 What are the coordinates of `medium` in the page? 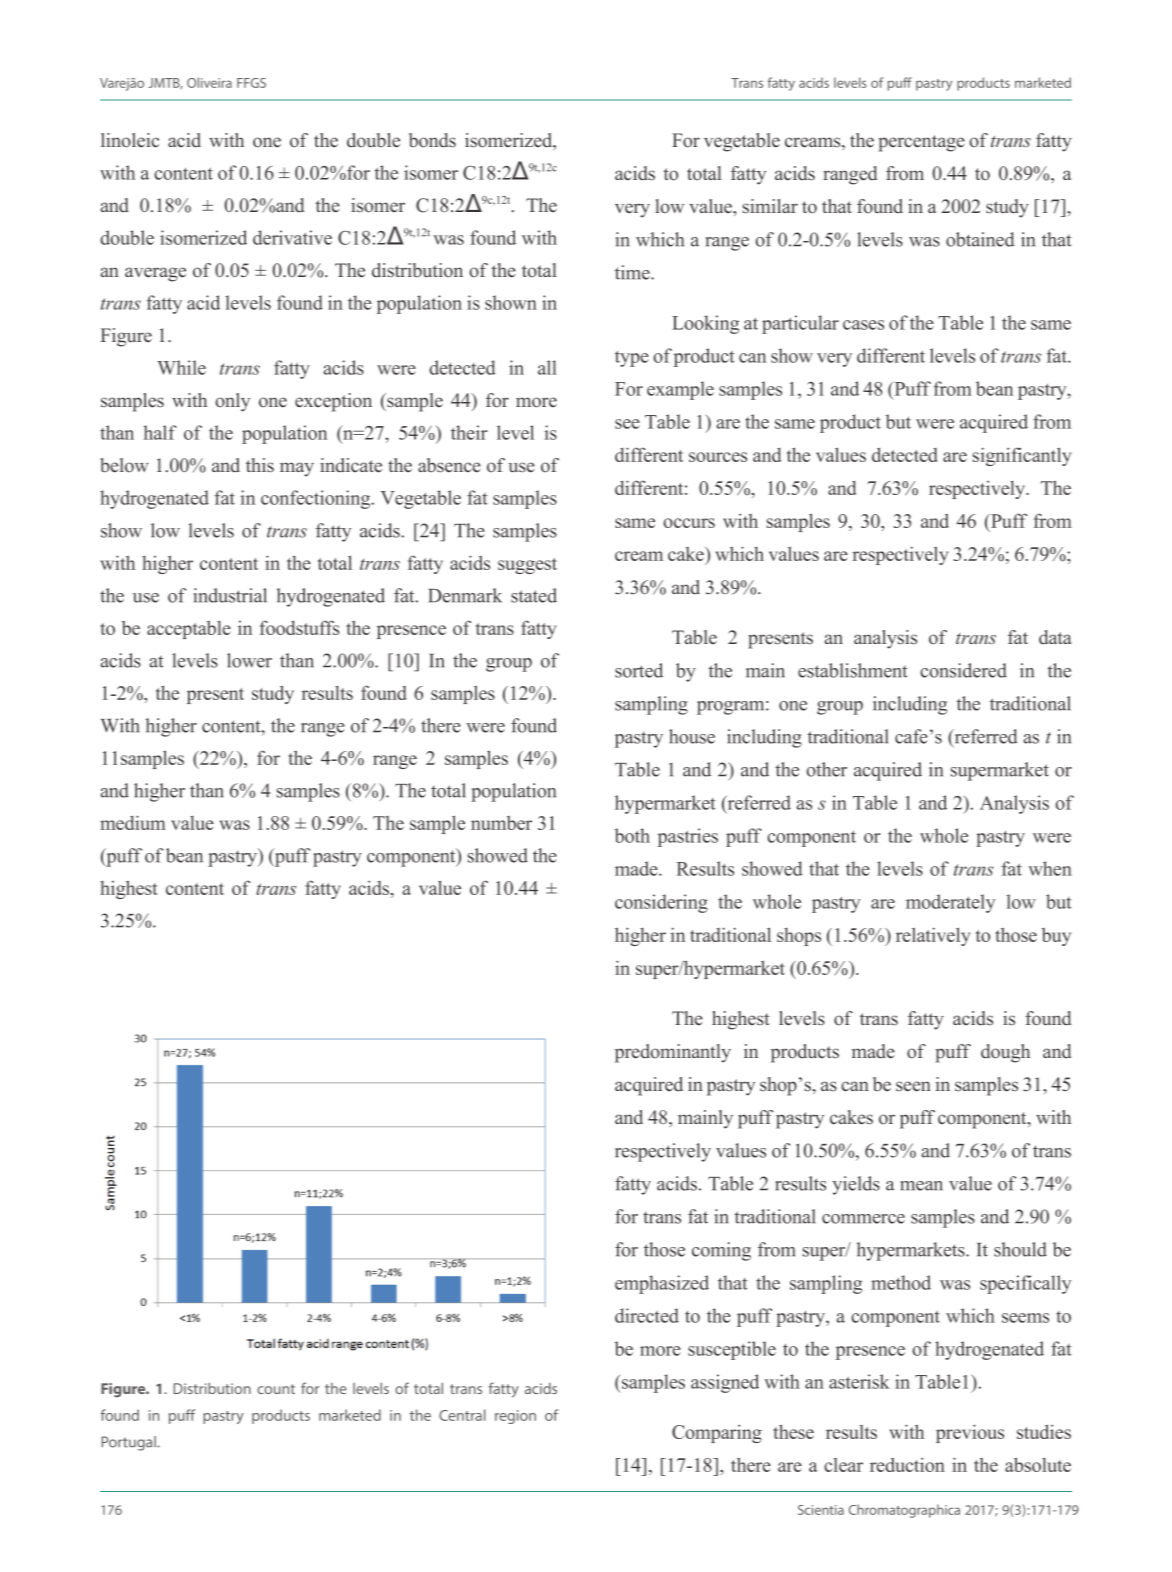 It's located at (133, 822).
